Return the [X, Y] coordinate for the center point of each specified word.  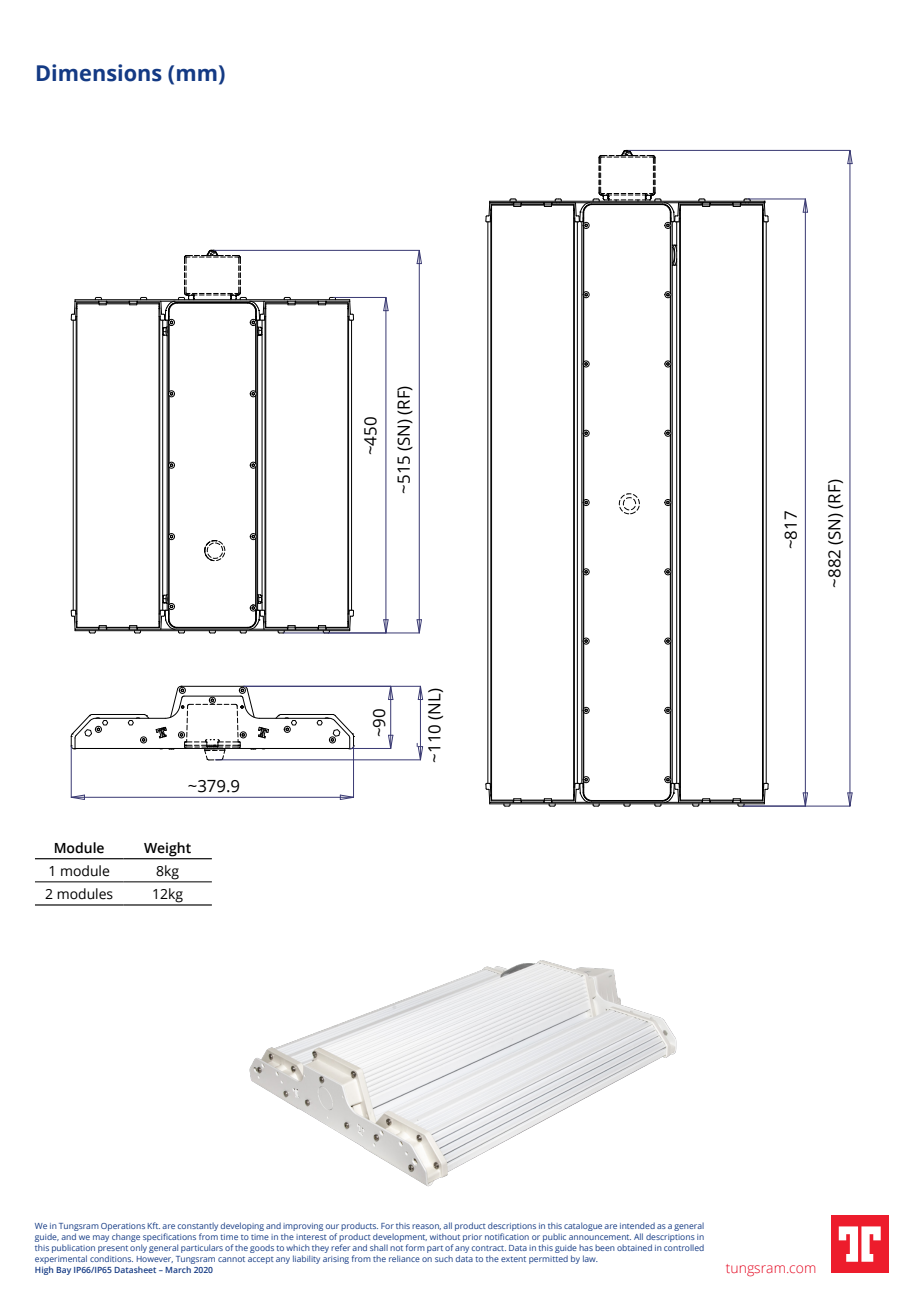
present [113, 1250]
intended [637, 1225]
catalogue [583, 1226]
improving [303, 1228]
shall [379, 1247]
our [332, 1226]
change [127, 1239]
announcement [600, 1237]
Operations [123, 1228]
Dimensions [99, 73]
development [400, 1239]
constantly [198, 1228]
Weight [167, 849]
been [605, 1248]
